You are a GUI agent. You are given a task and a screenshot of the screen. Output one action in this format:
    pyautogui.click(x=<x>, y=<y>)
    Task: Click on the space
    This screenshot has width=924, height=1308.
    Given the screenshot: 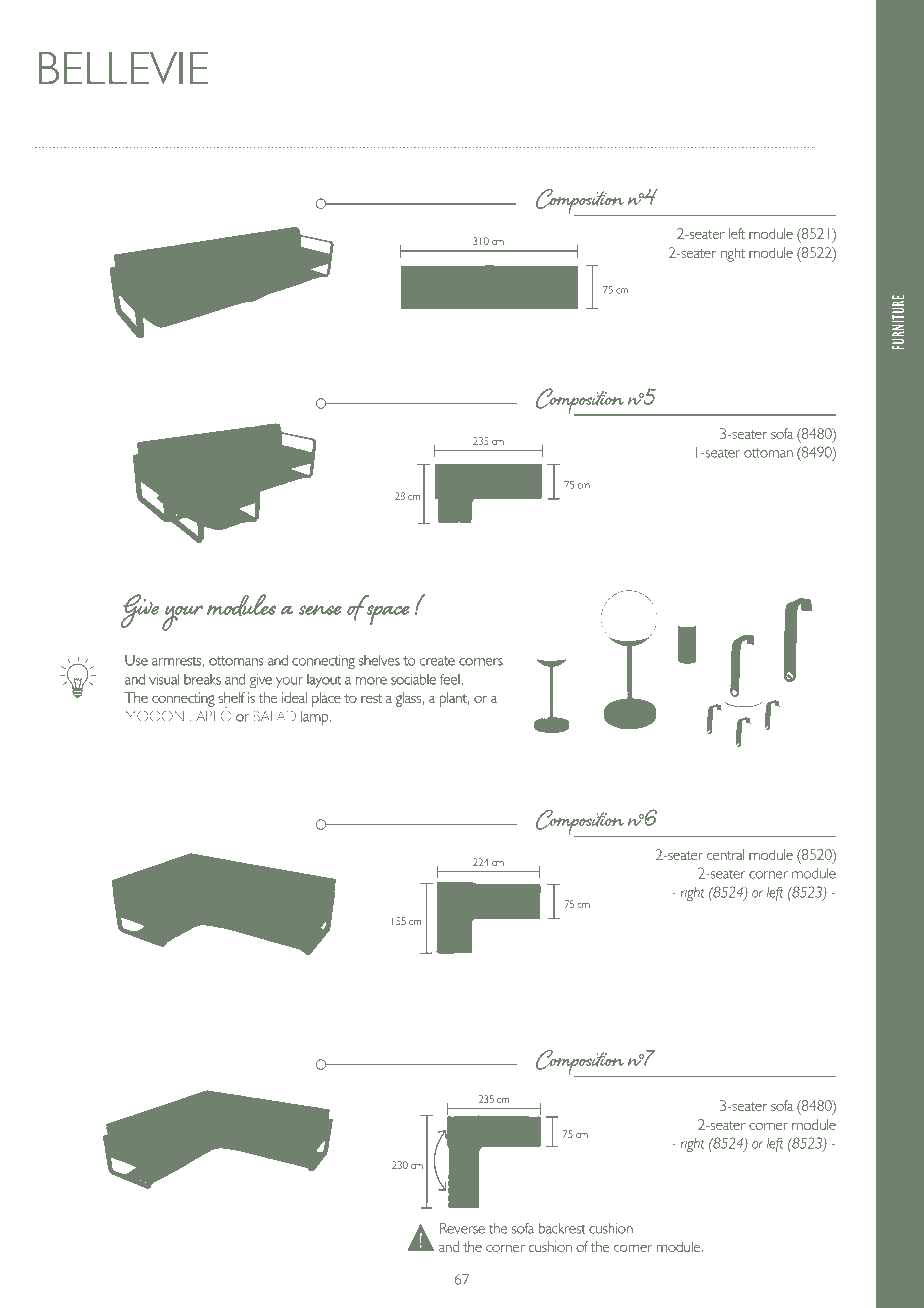 What is the action you would take?
    pyautogui.click(x=388, y=615)
